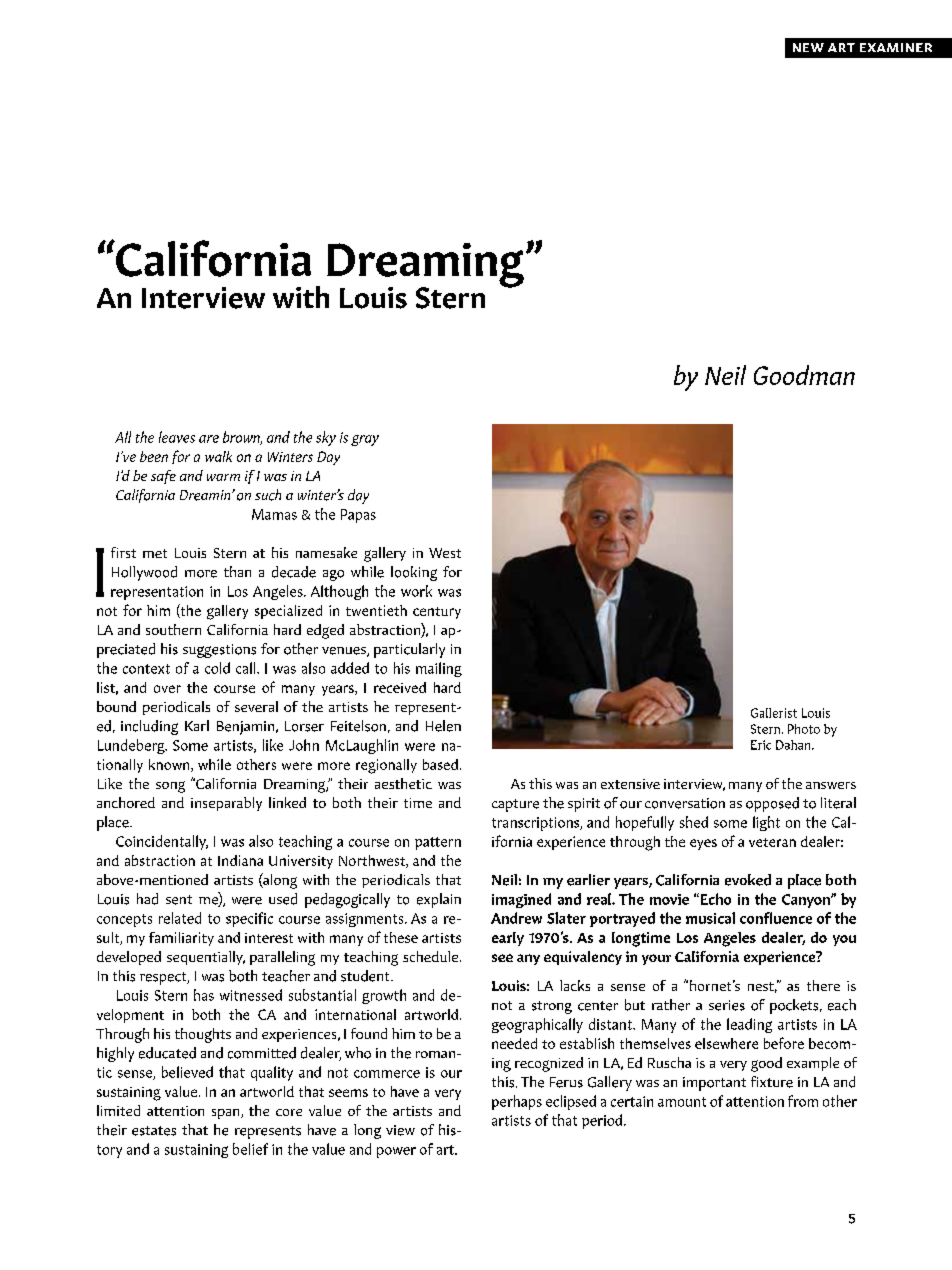 This screenshot has height=1270, width=952. Describe the element at coordinates (804, 729) in the screenshot. I see `Photo` at that location.
